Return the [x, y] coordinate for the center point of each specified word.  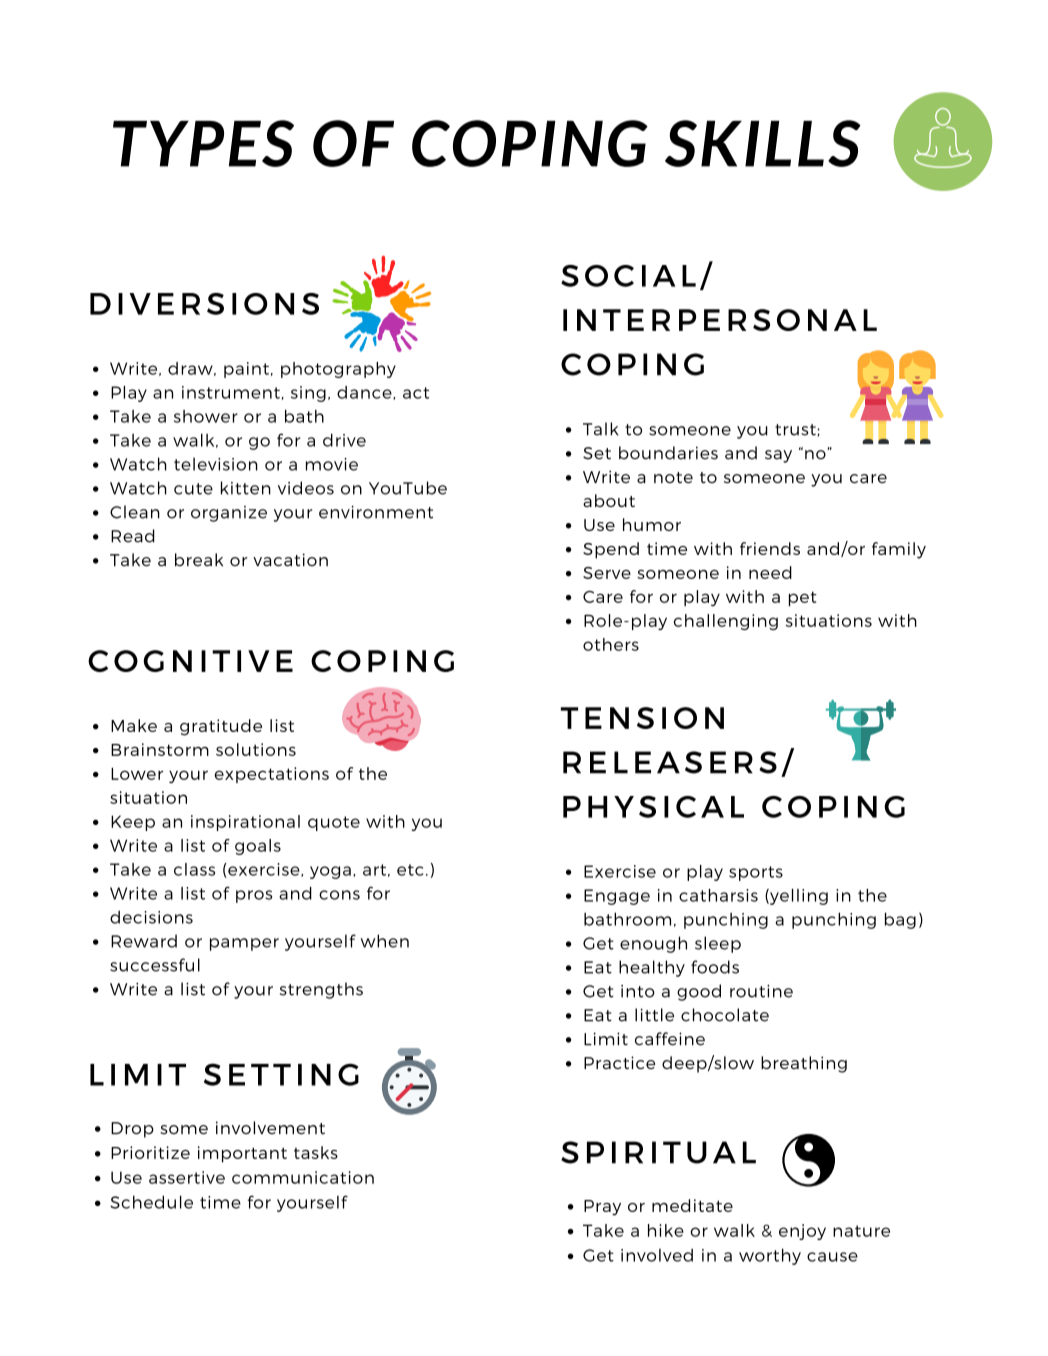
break [199, 560]
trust [796, 430]
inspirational [245, 823]
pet [803, 598]
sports [756, 873]
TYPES [203, 143]
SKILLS [763, 143]
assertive [187, 1177]
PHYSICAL [653, 807]
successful [155, 965]
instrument [231, 392]
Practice [619, 1062]
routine [761, 991]
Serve [607, 573]
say [778, 456]
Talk [600, 429]
